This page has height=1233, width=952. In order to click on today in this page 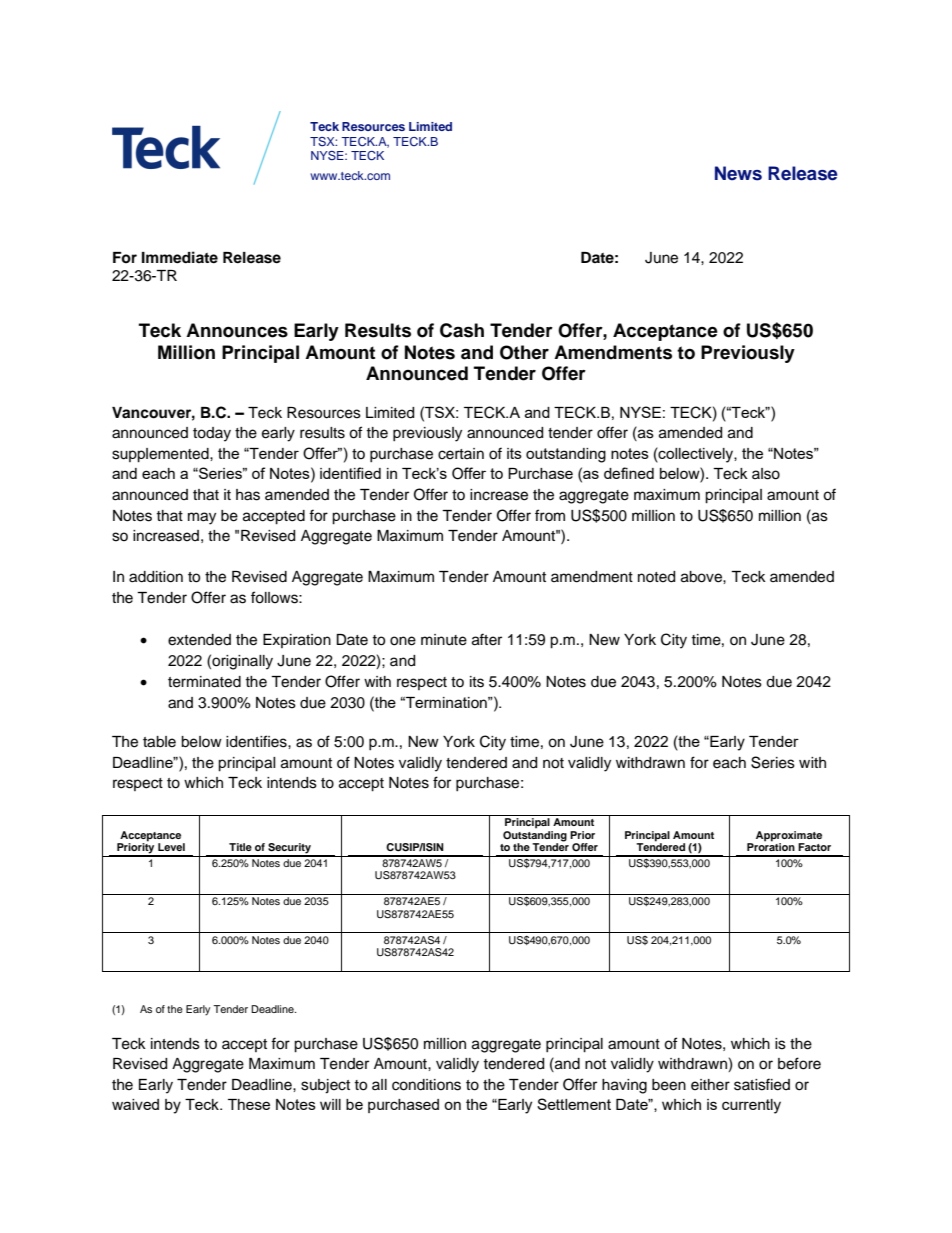, I will do `click(212, 434)`.
